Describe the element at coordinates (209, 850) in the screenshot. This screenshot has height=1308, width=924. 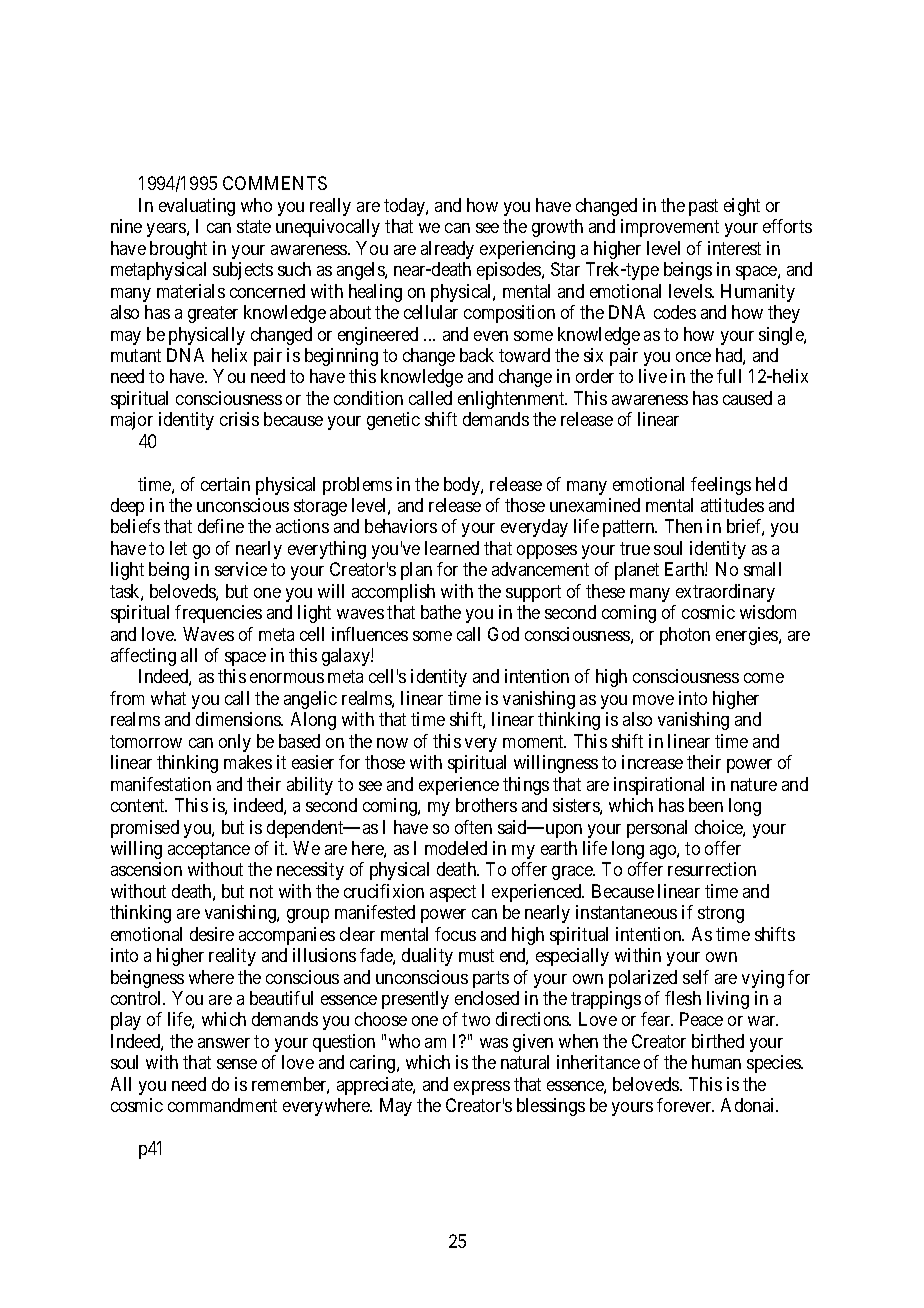
I see `acceptance` at that location.
